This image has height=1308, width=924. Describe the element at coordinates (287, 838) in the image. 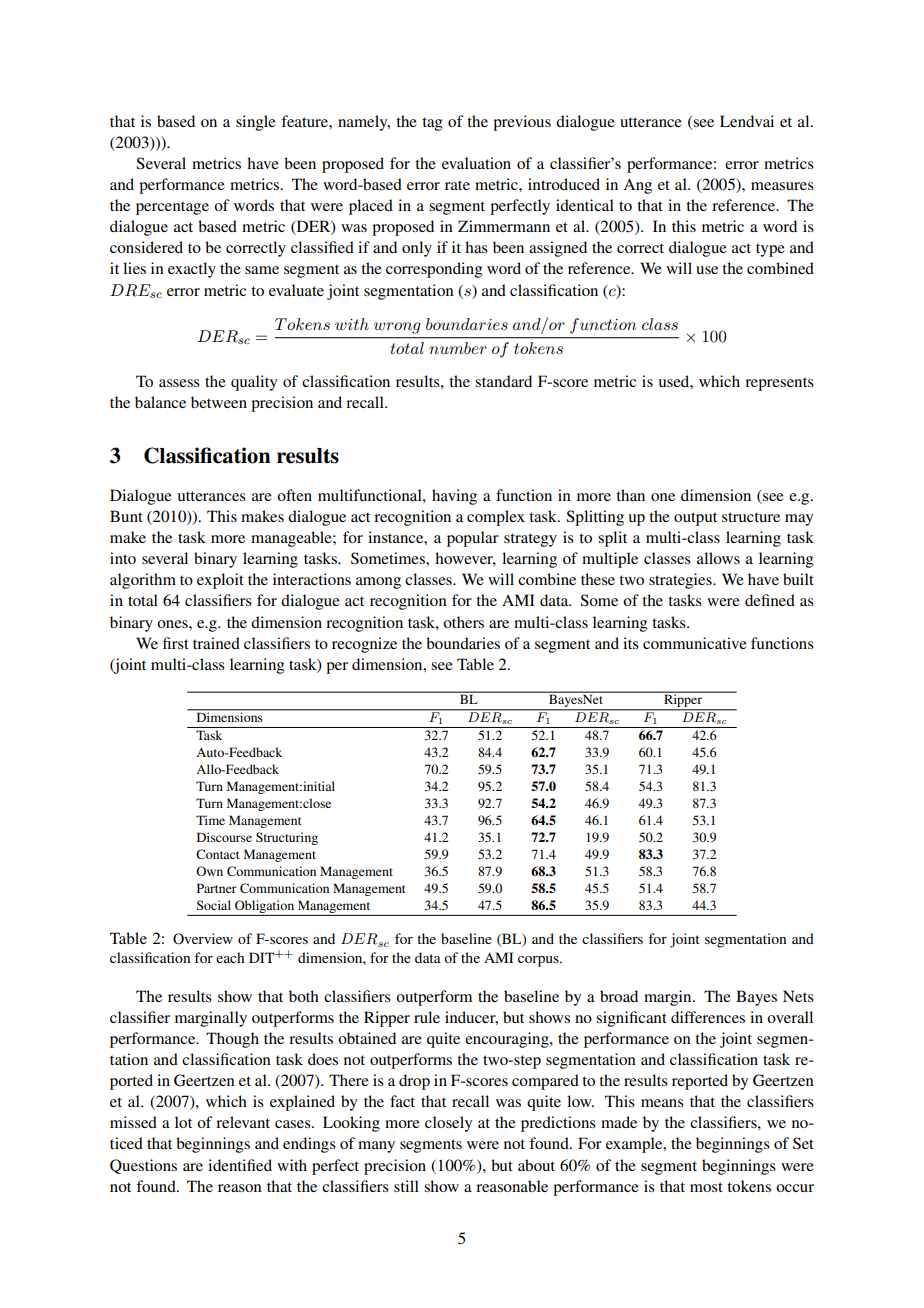

I see `Structuring` at that location.
